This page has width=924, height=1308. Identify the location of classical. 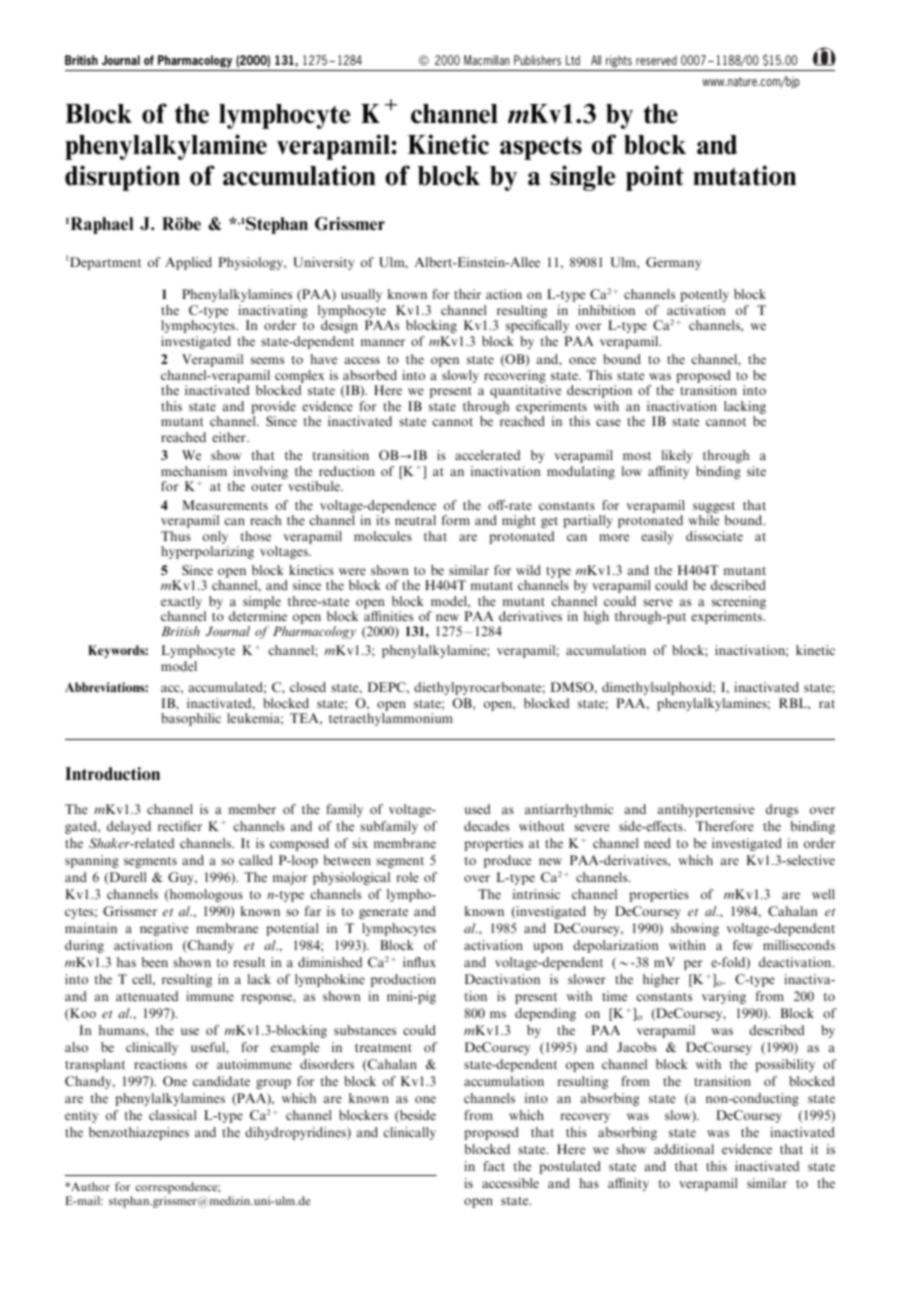
(172, 1115).
